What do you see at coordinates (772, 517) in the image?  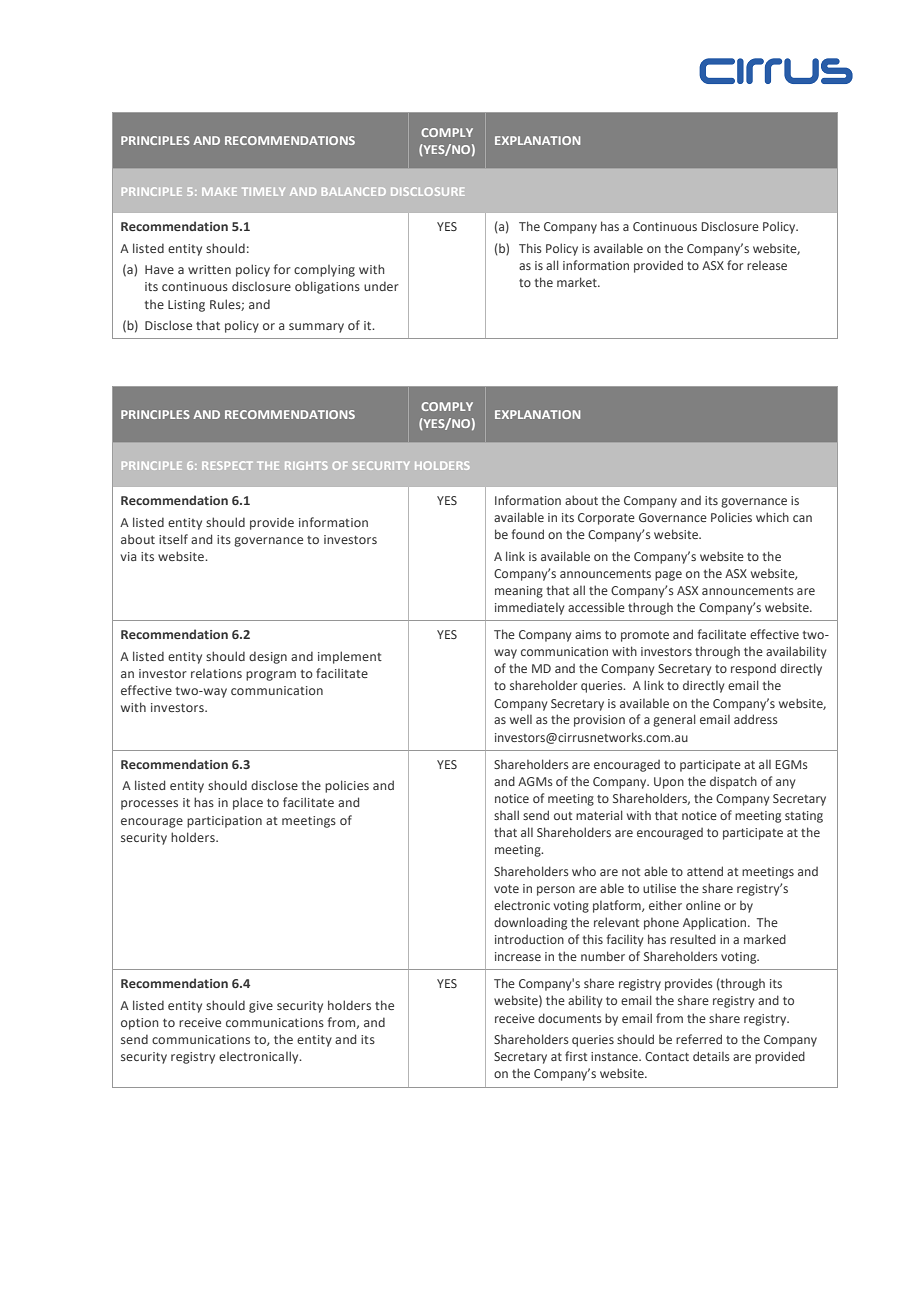 I see `which` at bounding box center [772, 517].
